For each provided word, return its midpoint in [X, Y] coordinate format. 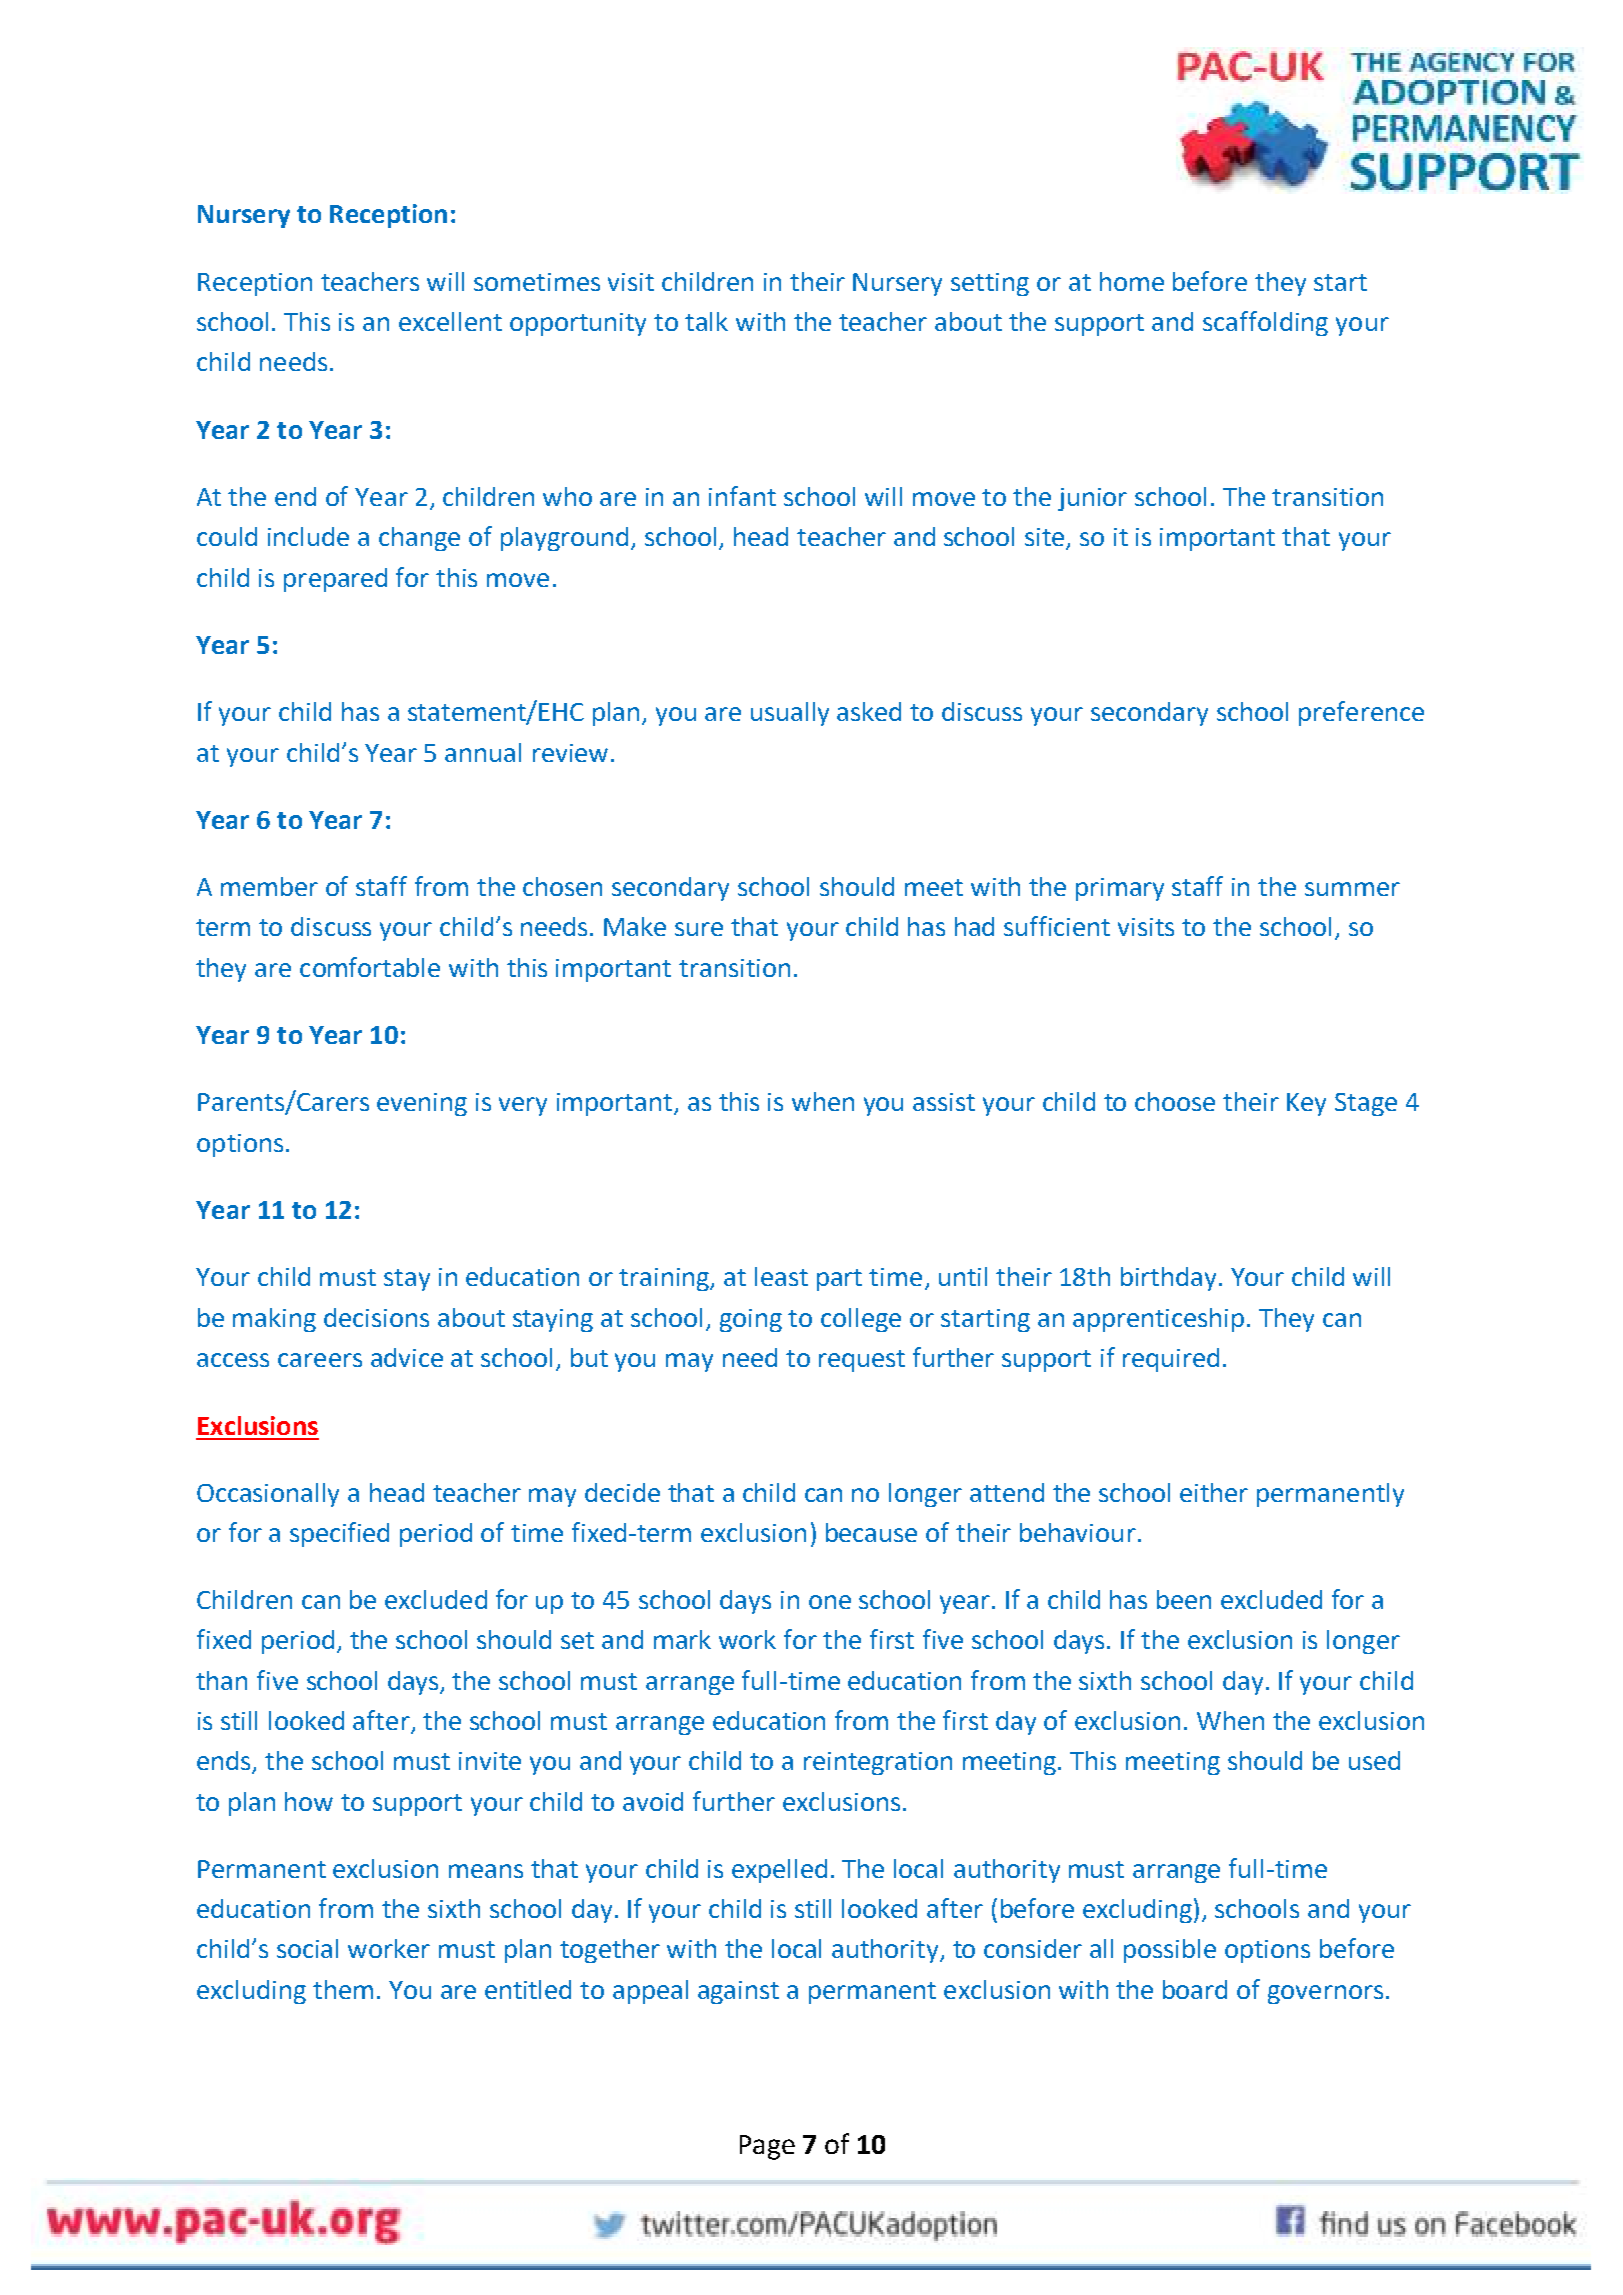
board [1195, 1989]
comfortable [370, 967]
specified [339, 1534]
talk [706, 321]
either [1214, 1492]
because [871, 1532]
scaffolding [1265, 323]
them [343, 1989]
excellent [450, 321]
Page [767, 2147]
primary [1120, 889]
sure [699, 929]
